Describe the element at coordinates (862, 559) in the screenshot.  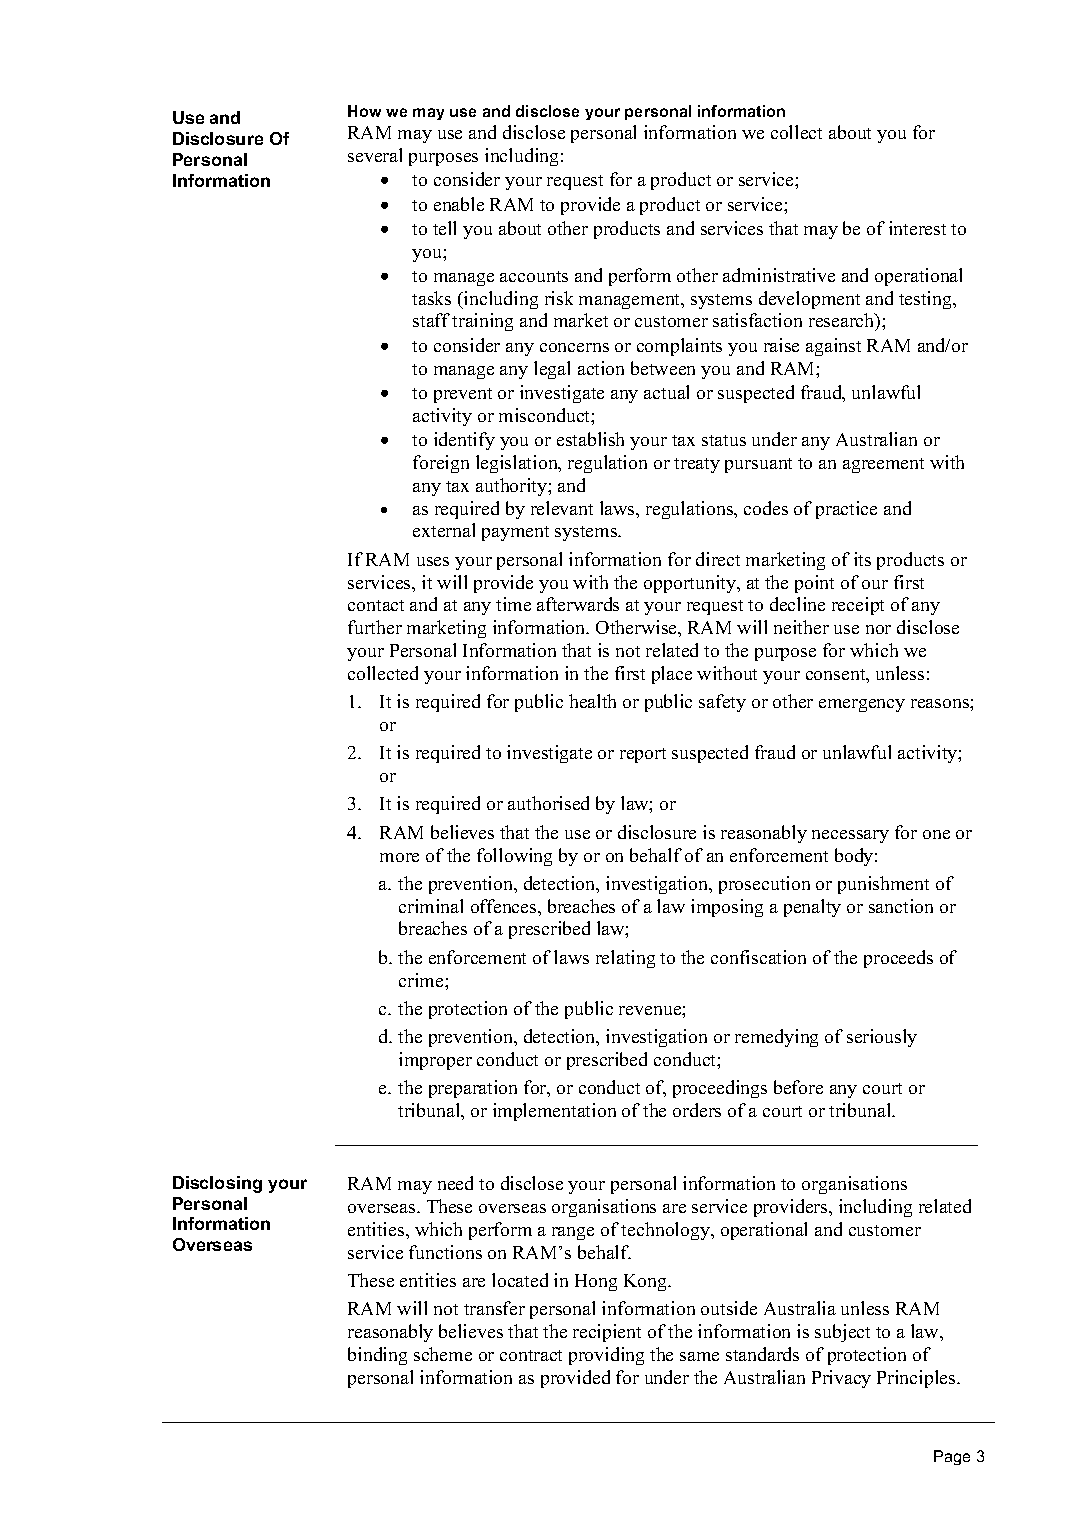
I see `its` at that location.
